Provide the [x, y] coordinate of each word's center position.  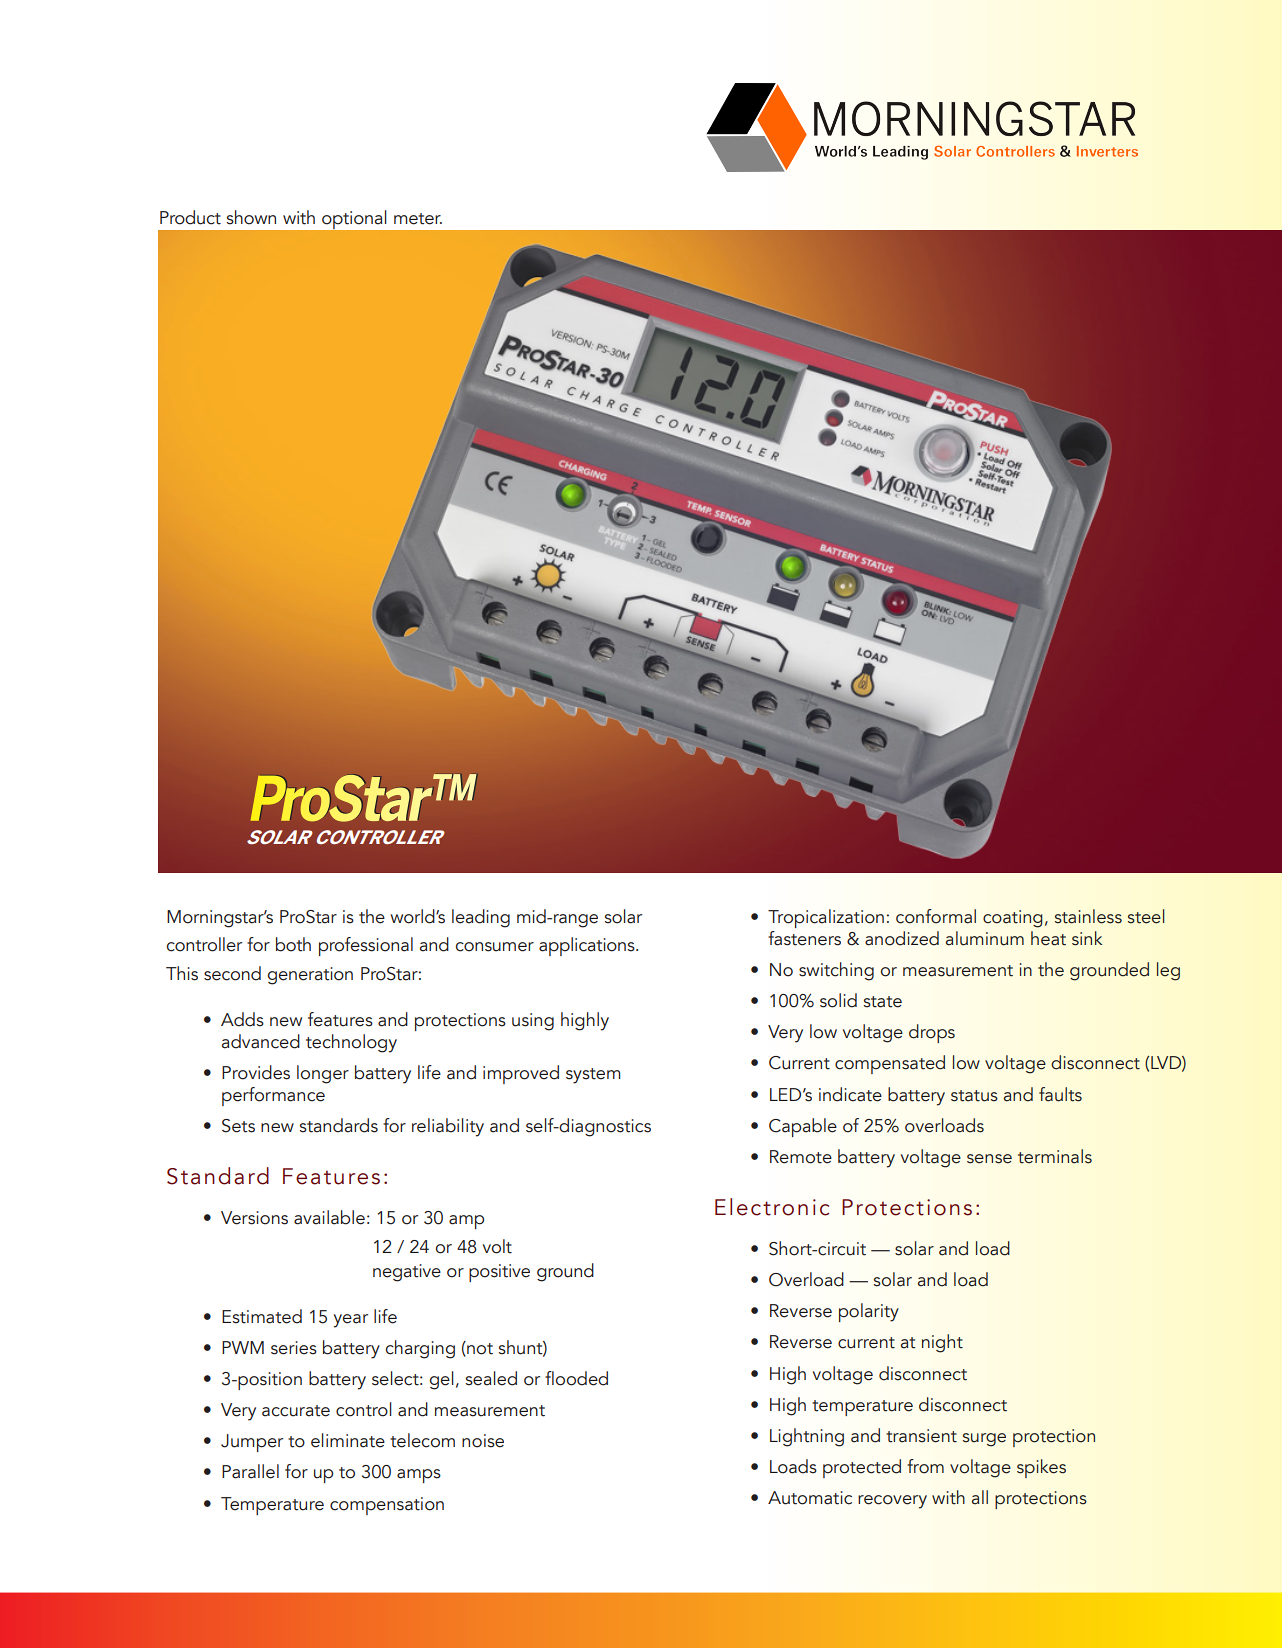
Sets [238, 1126]
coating [1013, 919]
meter [418, 219]
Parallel [250, 1471]
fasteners [804, 938]
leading [481, 918]
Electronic [772, 1207]
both [293, 944]
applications [588, 946]
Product [190, 217]
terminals [1055, 1156]
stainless [1088, 916]
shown [251, 217]
